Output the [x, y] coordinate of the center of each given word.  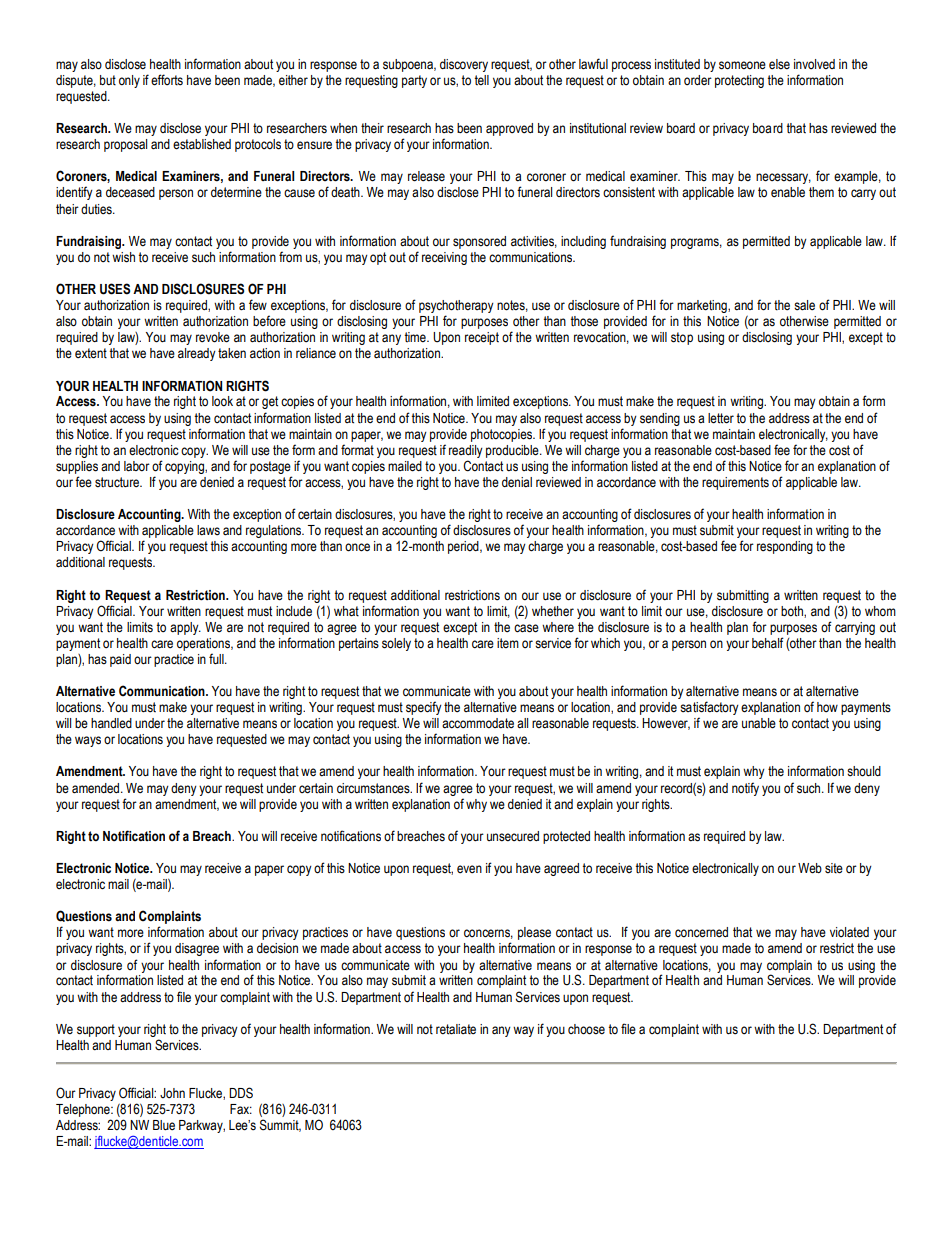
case [526, 628]
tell [481, 80]
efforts [167, 80]
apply [185, 628]
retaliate [456, 1029]
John [172, 1093]
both [793, 612]
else [779, 64]
